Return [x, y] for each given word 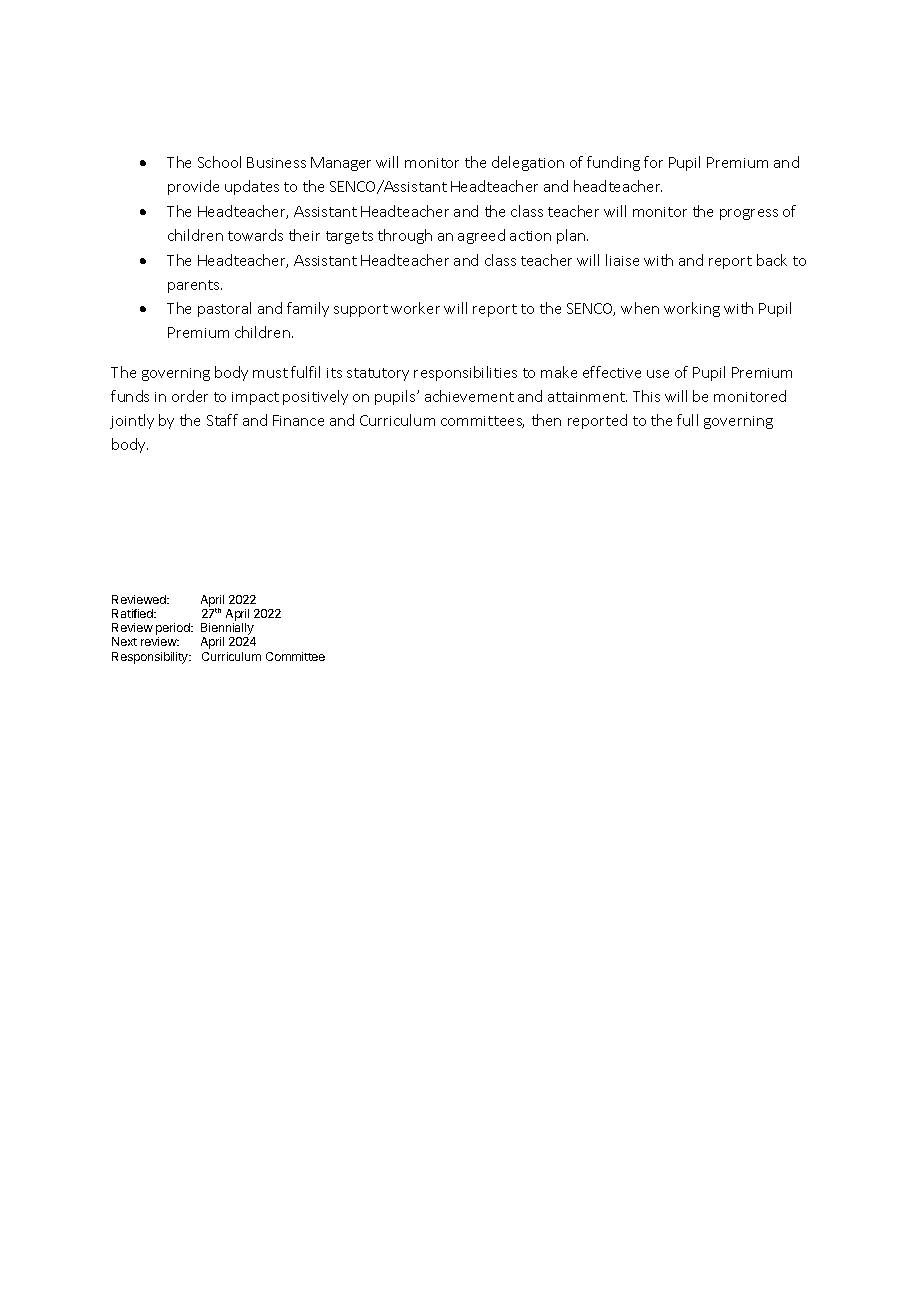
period [174, 630]
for [653, 162]
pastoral [224, 309]
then [546, 420]
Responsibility [151, 658]
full [687, 420]
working [692, 309]
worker [415, 308]
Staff [222, 420]
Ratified [133, 613]
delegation [528, 163]
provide [193, 187]
